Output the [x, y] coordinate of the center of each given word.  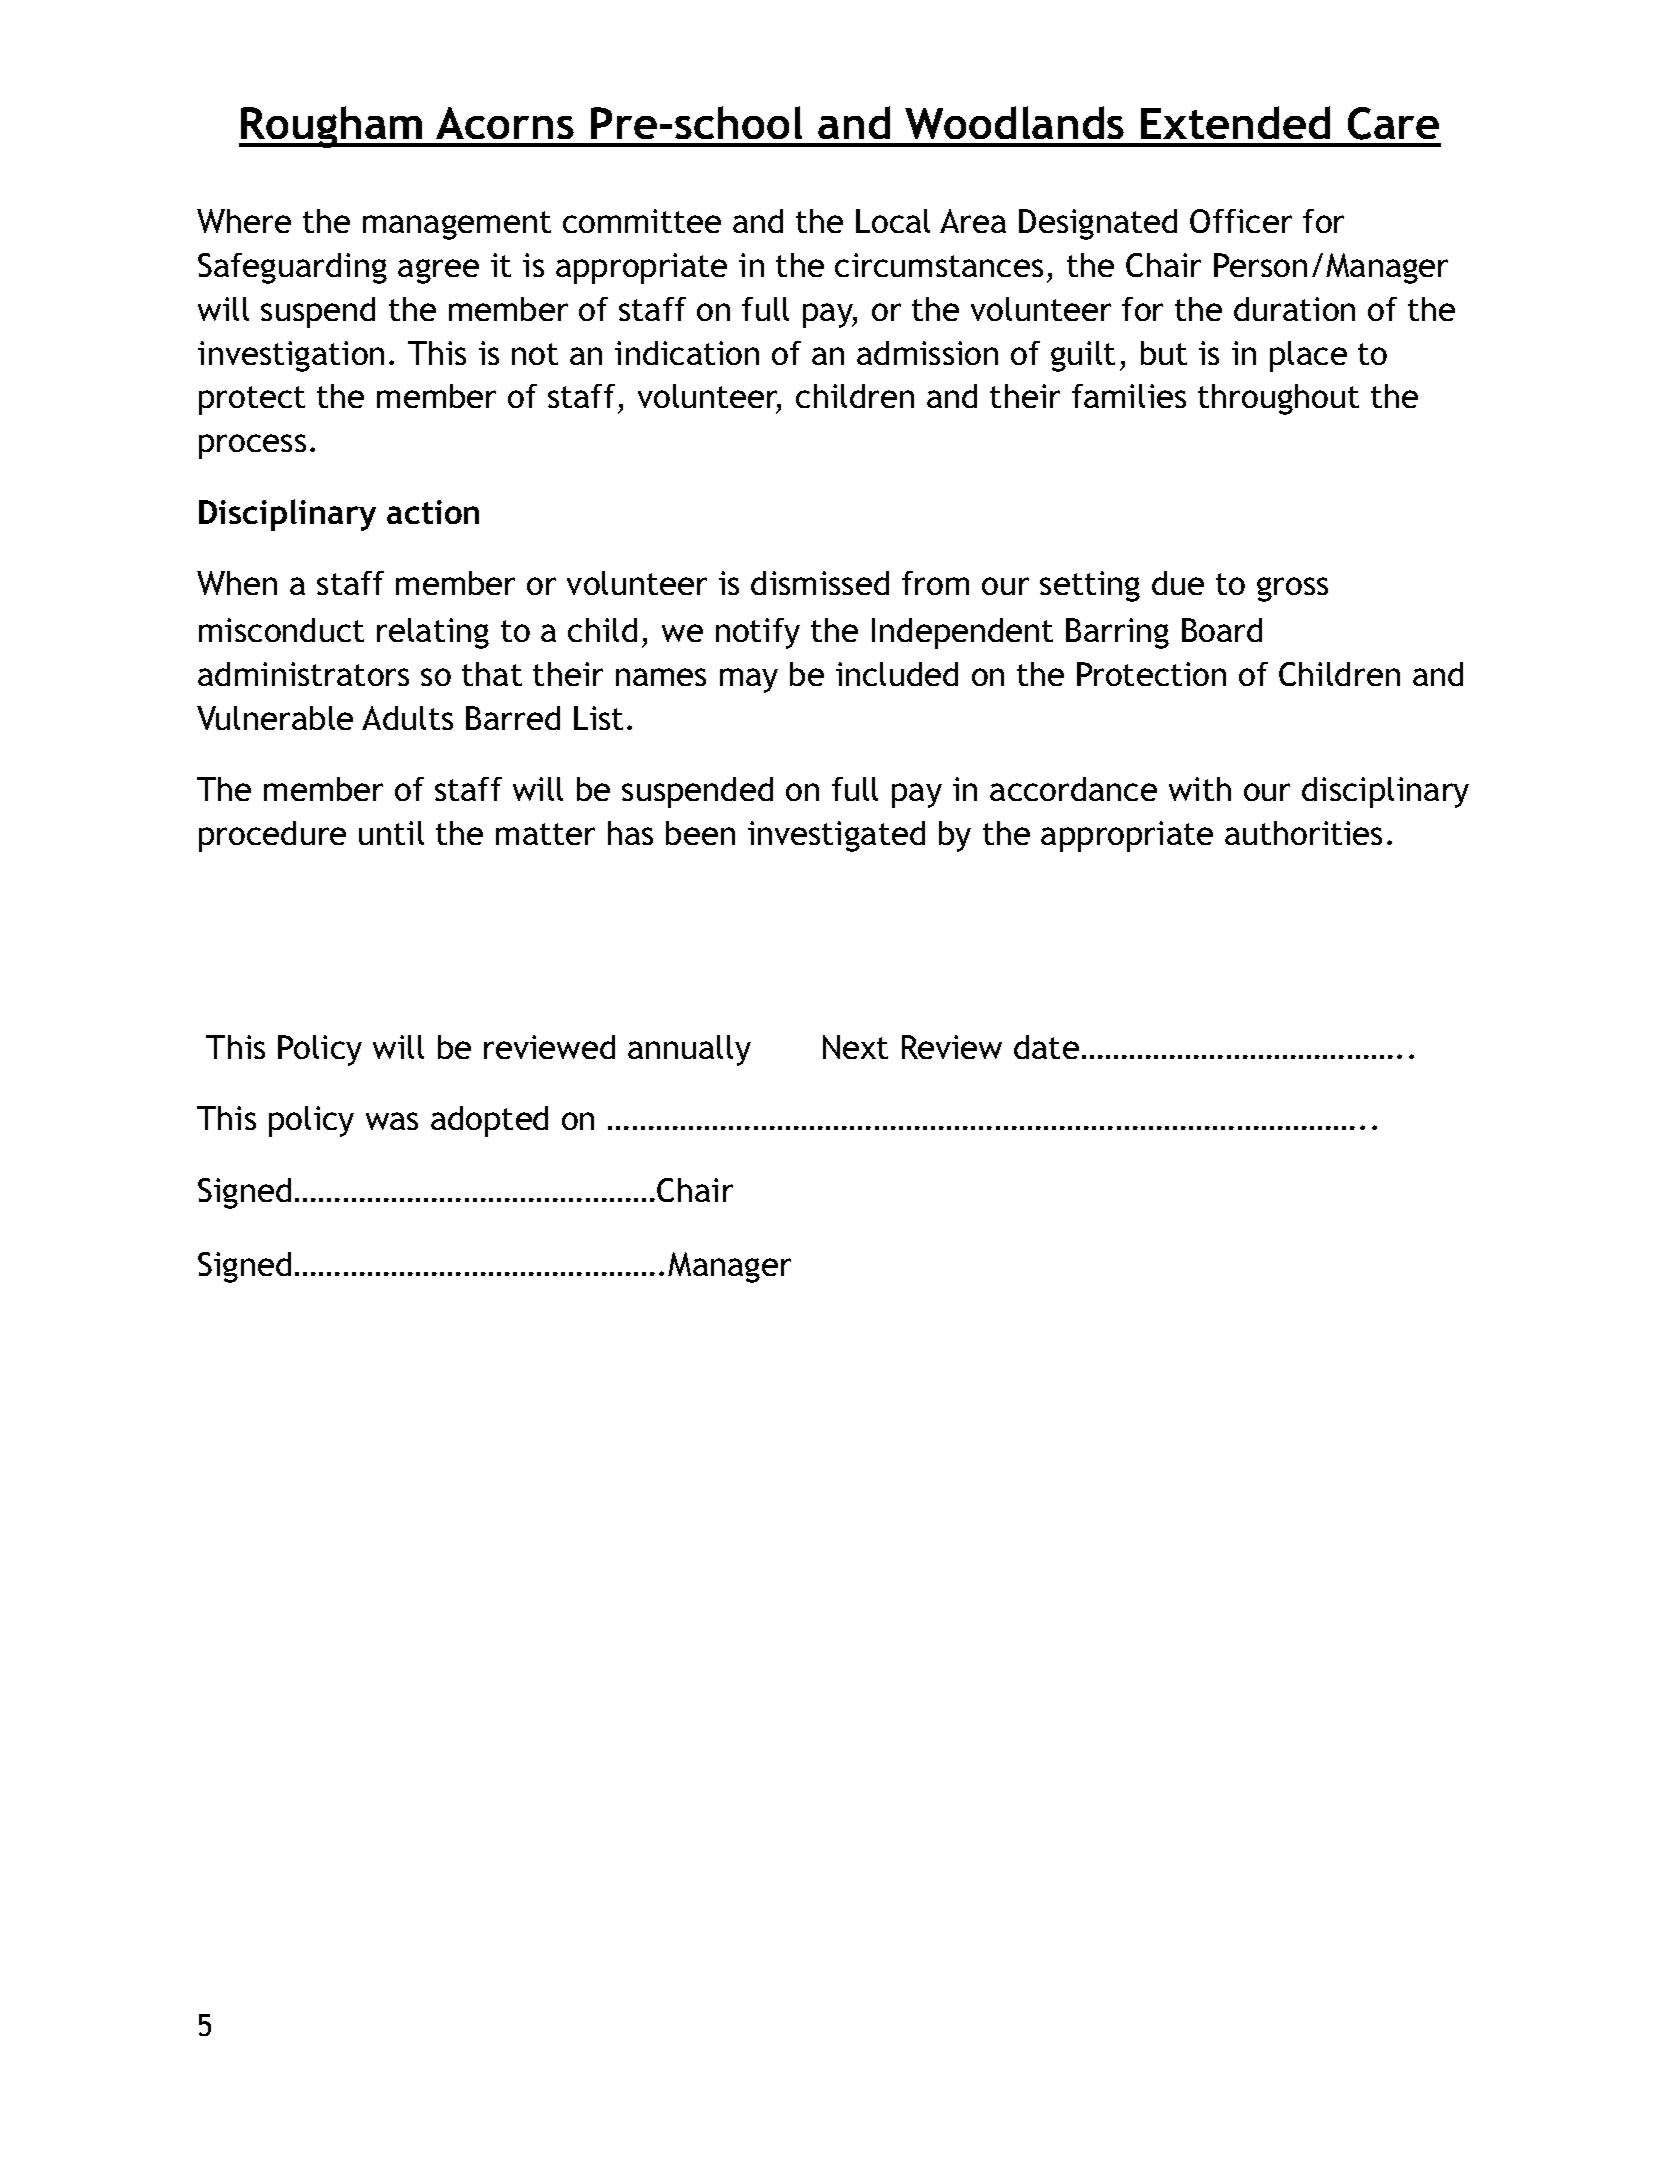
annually [689, 1050]
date [1046, 1047]
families [1129, 396]
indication [687, 353]
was [392, 1121]
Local [893, 221]
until [391, 833]
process [252, 446]
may [749, 680]
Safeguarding [292, 268]
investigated [836, 836]
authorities [1303, 833]
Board [1222, 630]
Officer [1241, 221]
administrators [303, 674]
